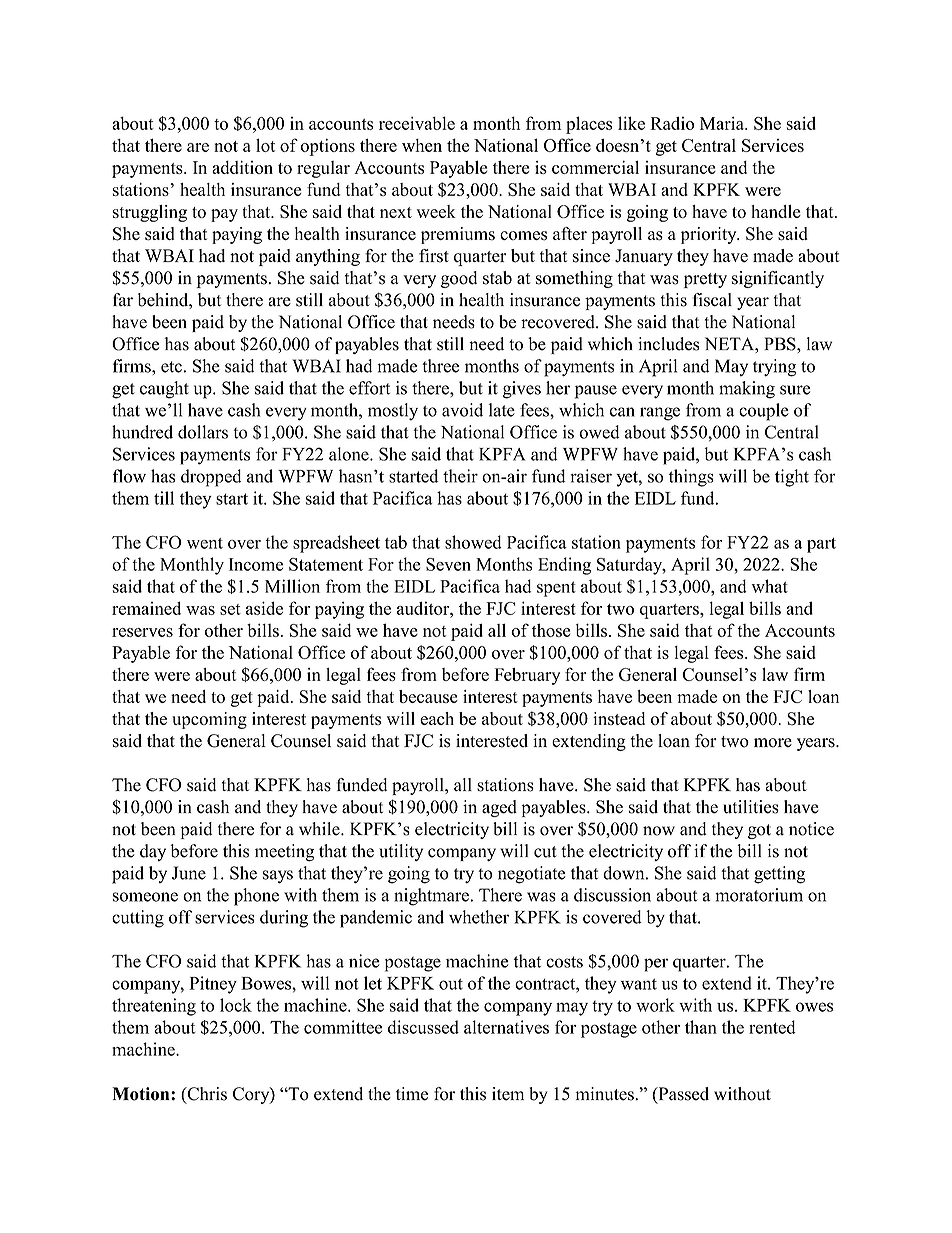 This image has height=1233, width=952. Describe the element at coordinates (142, 1094) in the image. I see `Motion` at that location.
